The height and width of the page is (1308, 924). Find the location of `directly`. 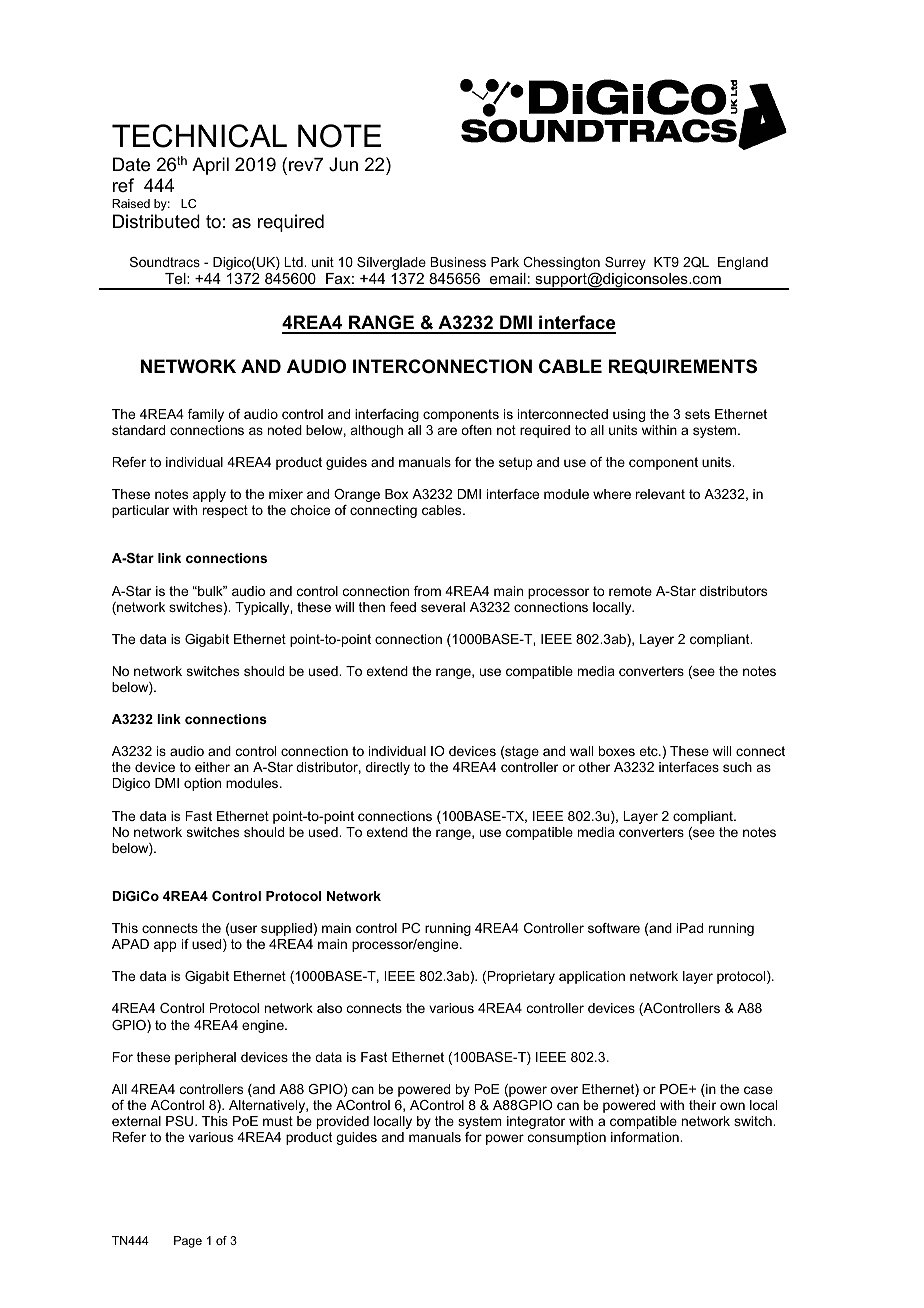

directly is located at coordinates (388, 768).
